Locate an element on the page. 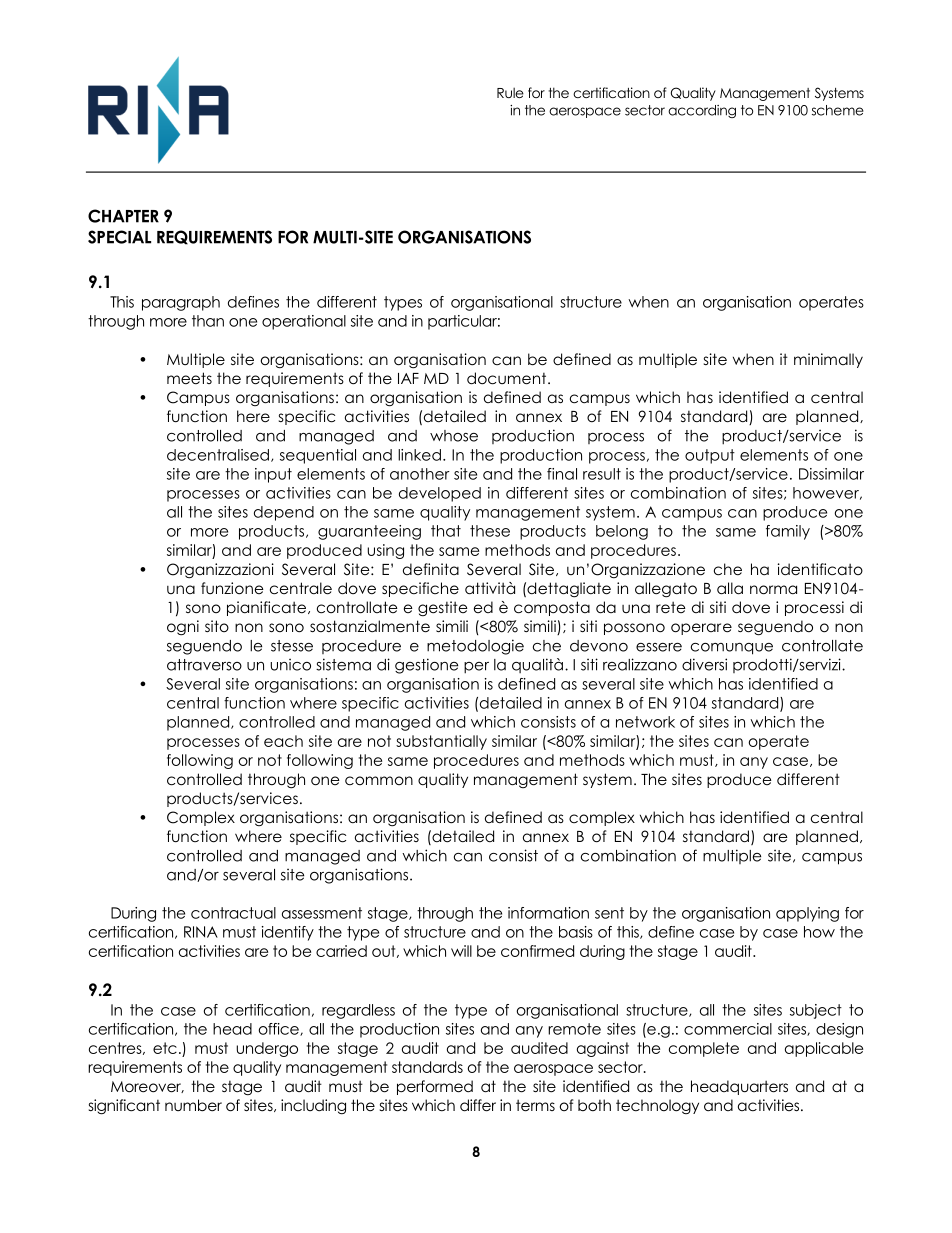 This image has height=1233, width=952. CHAPTER is located at coordinates (123, 216).
